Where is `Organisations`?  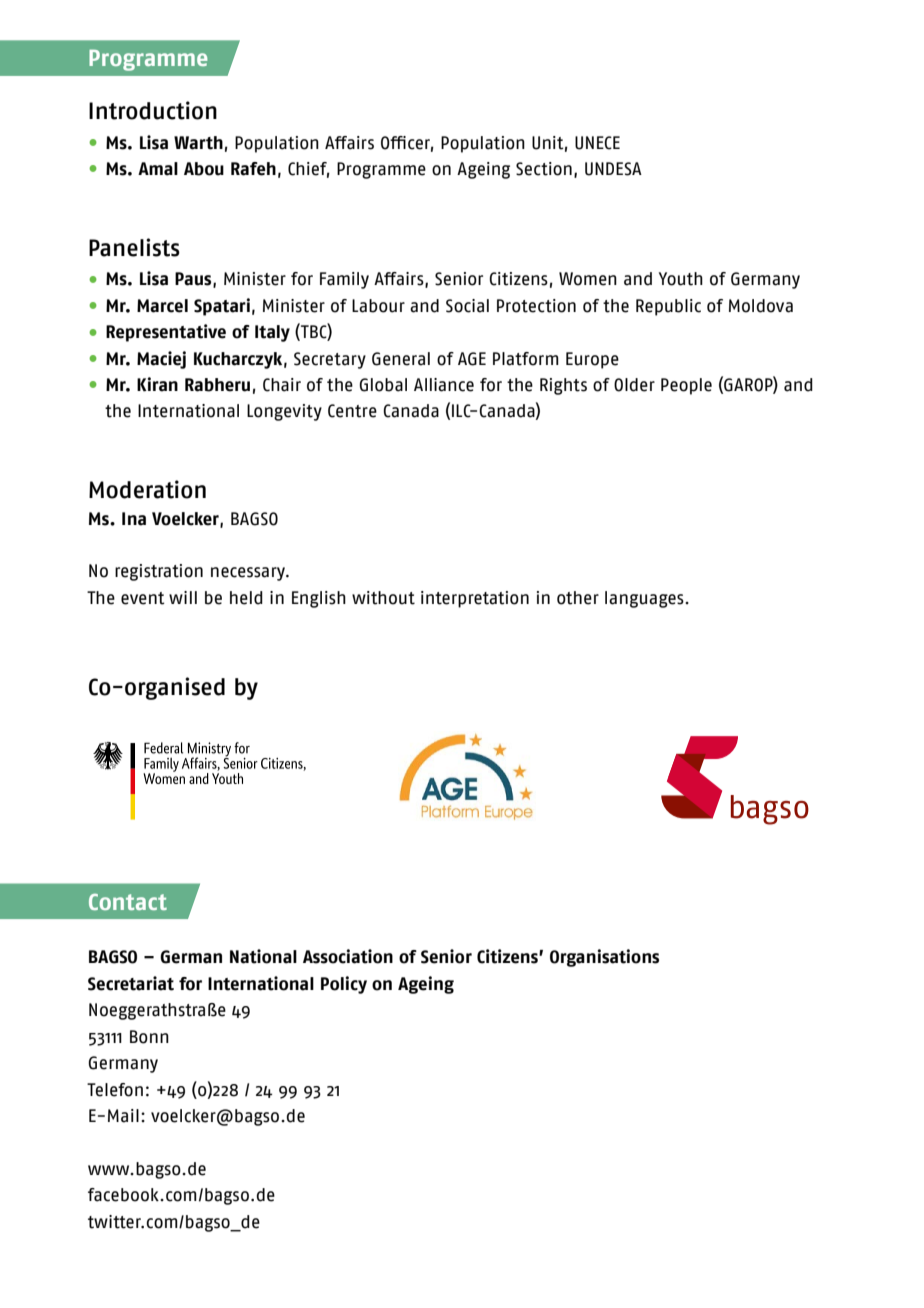 Organisations is located at coordinates (604, 958).
